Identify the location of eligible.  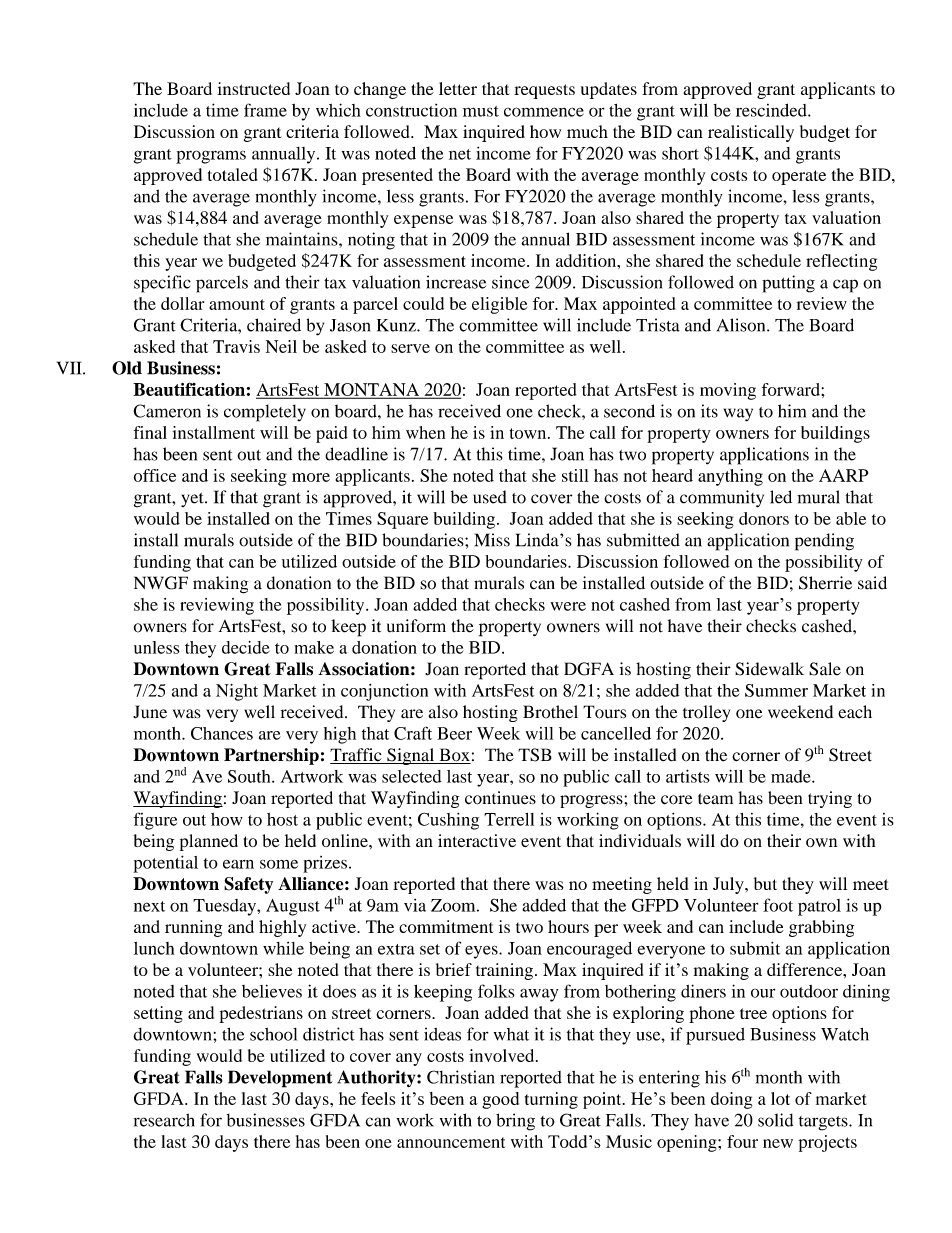
(499, 305).
